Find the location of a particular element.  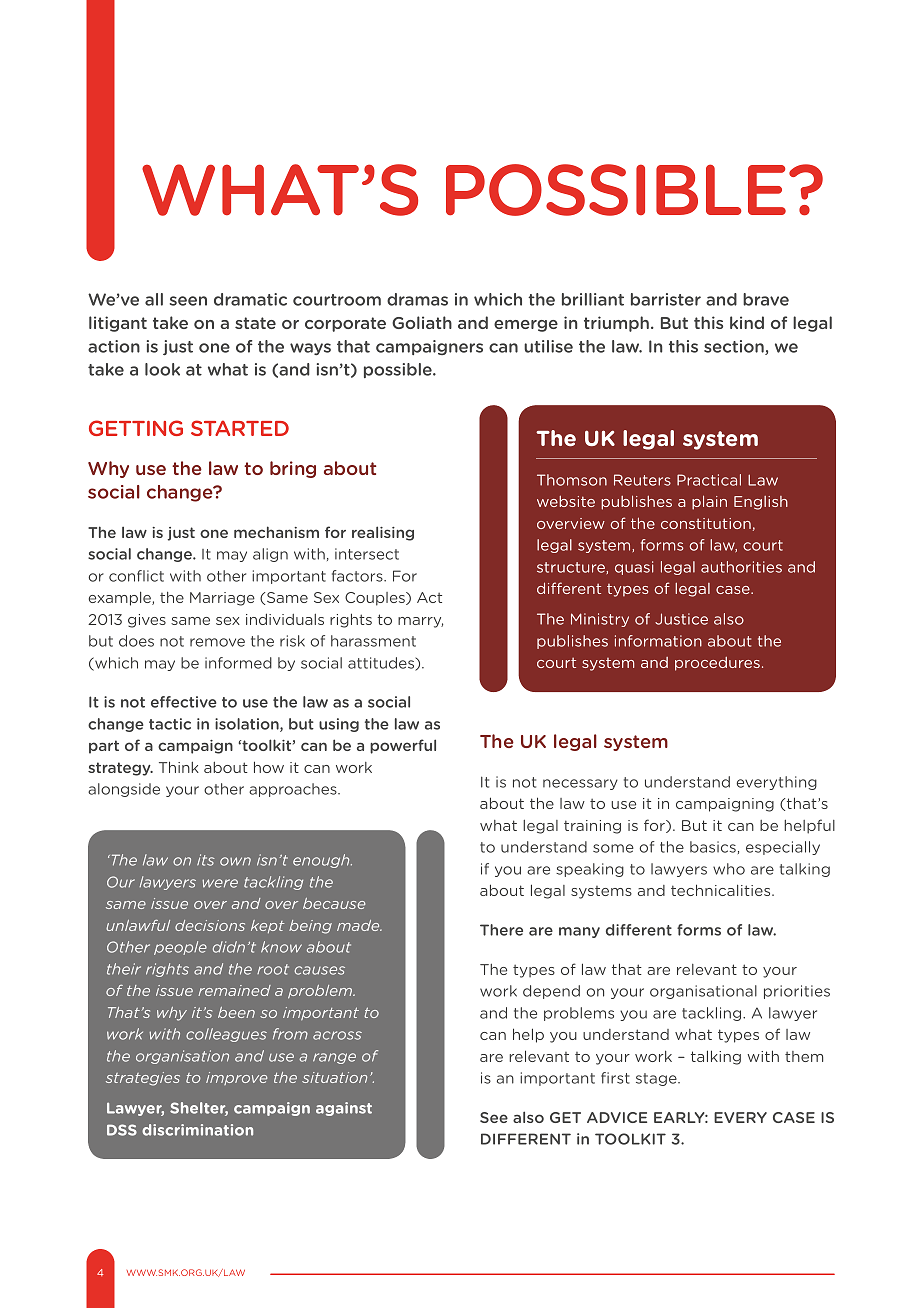

its is located at coordinates (206, 860).
